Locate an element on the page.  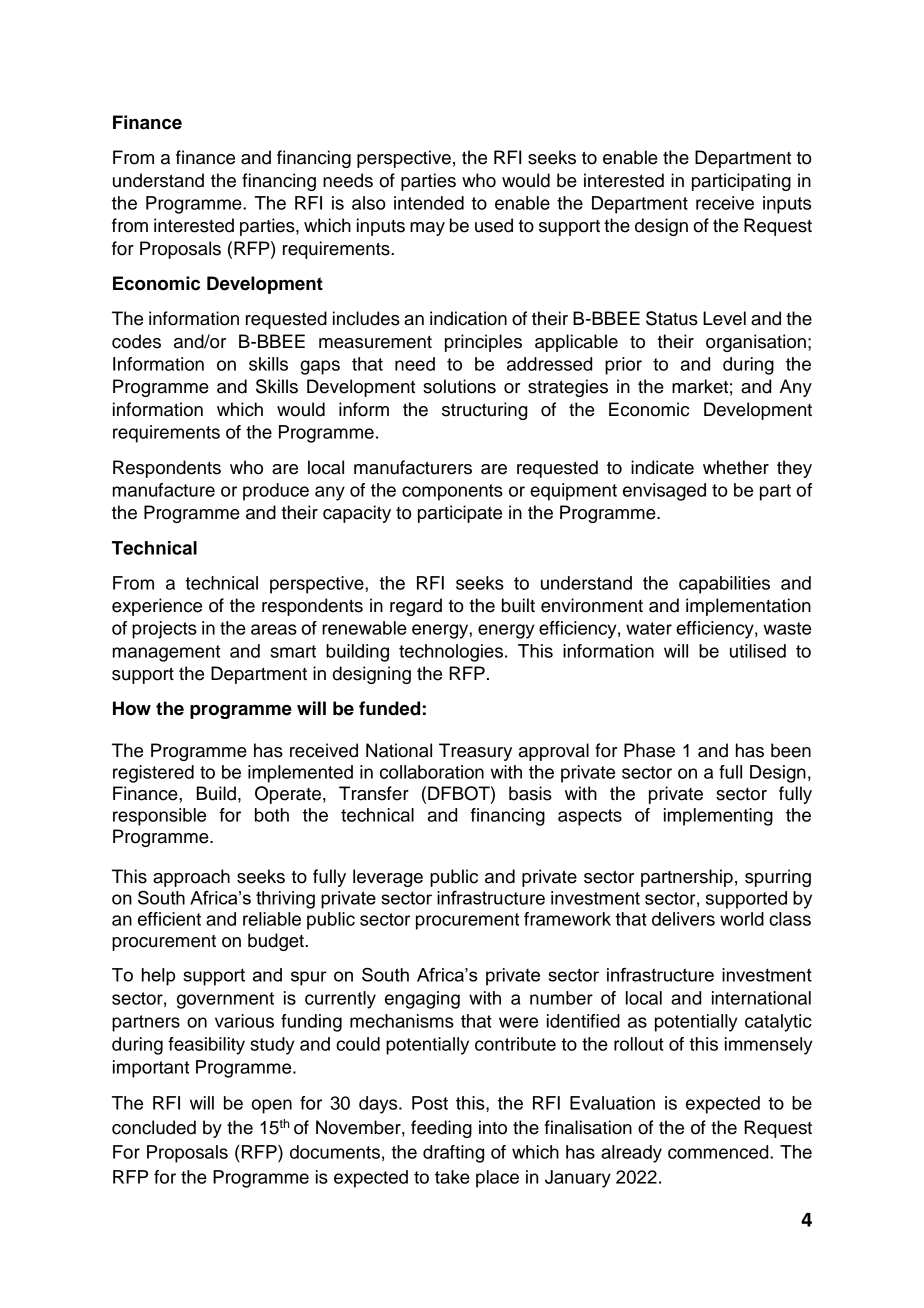
also is located at coordinates (369, 203).
